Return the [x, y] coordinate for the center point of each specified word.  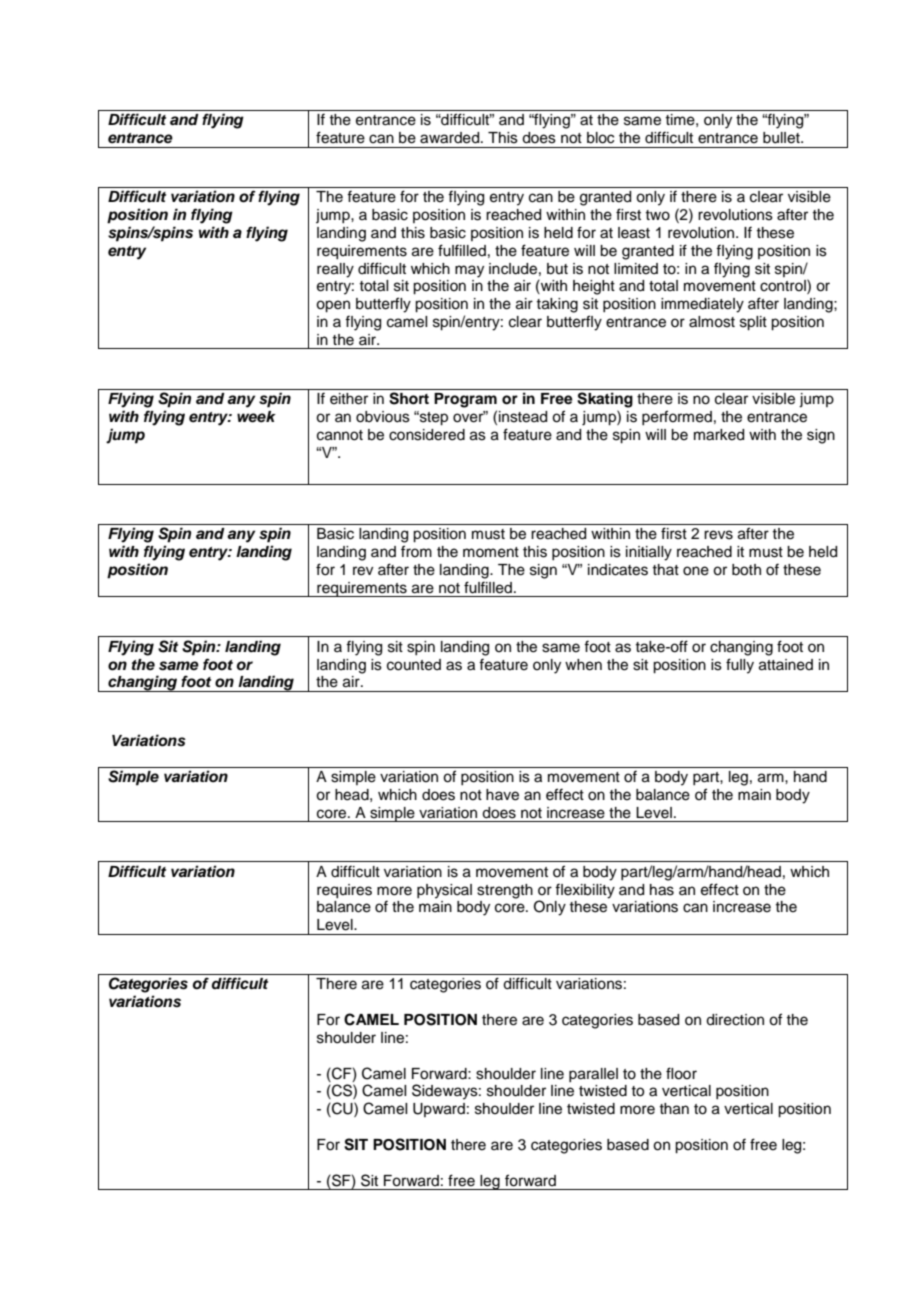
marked [719, 435]
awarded [451, 138]
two [657, 215]
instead [523, 417]
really [335, 270]
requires [344, 891]
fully [740, 666]
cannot [340, 435]
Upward [439, 1110]
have [502, 795]
